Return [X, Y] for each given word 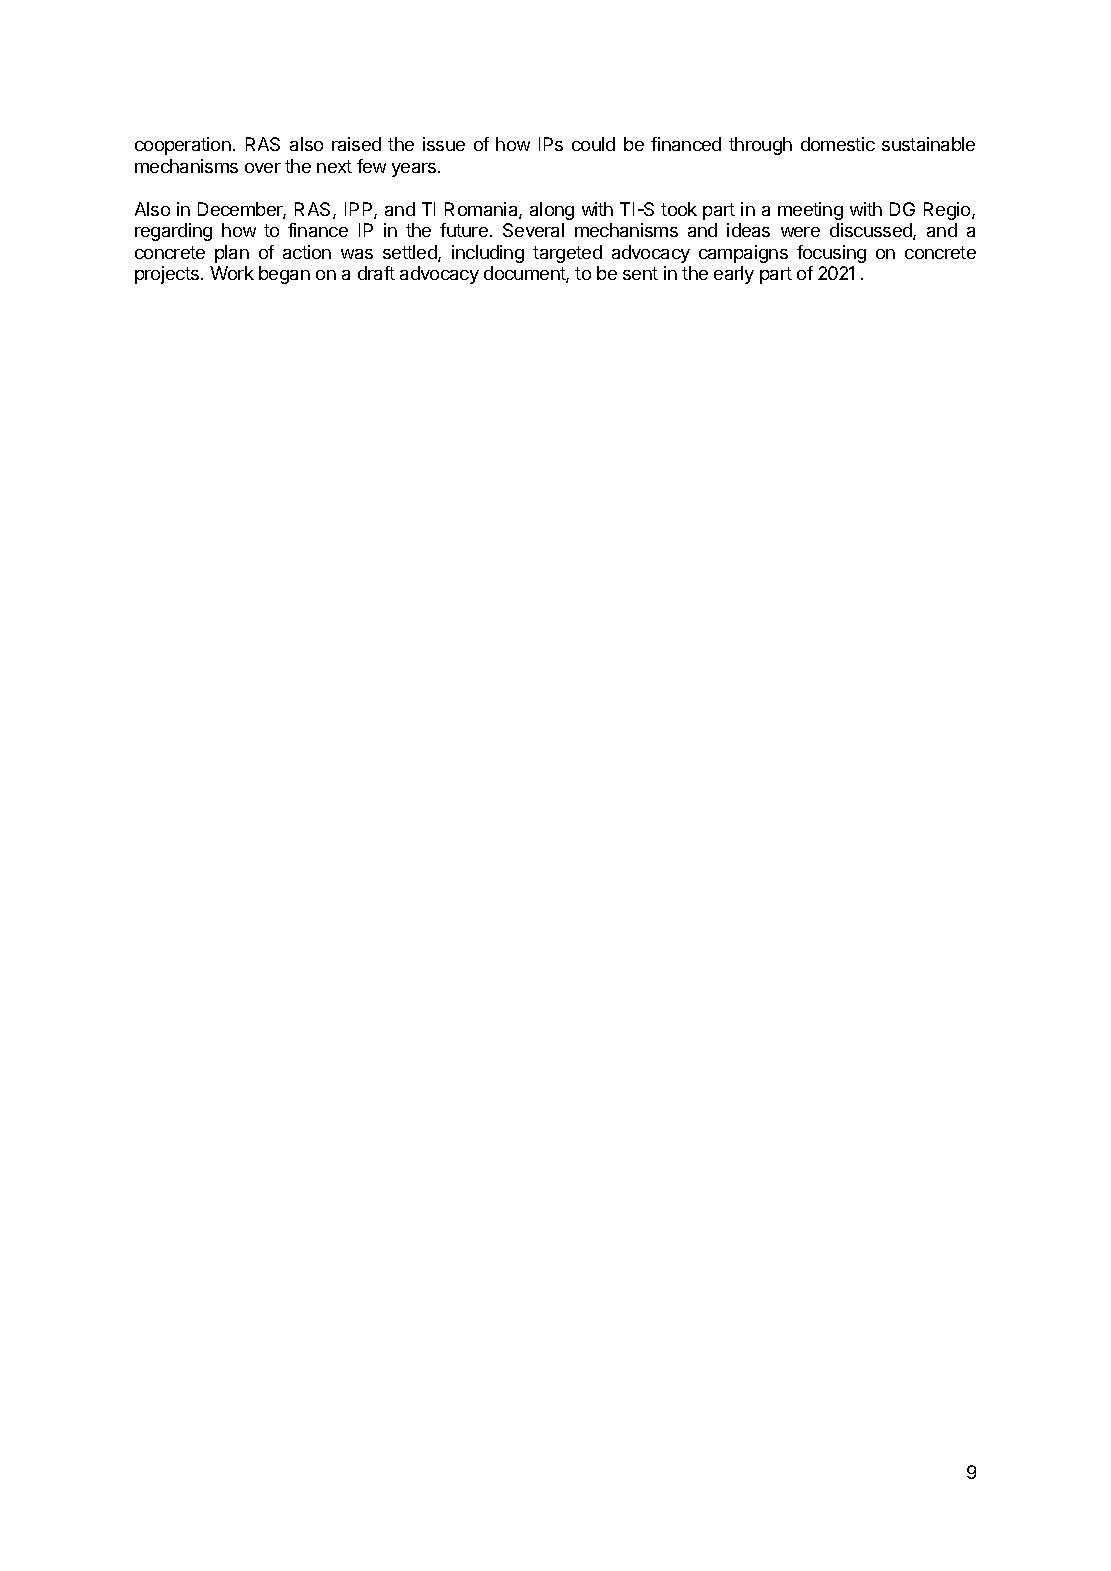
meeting [810, 211]
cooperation [183, 146]
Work [232, 273]
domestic [838, 144]
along [552, 211]
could [593, 144]
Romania [482, 210]
